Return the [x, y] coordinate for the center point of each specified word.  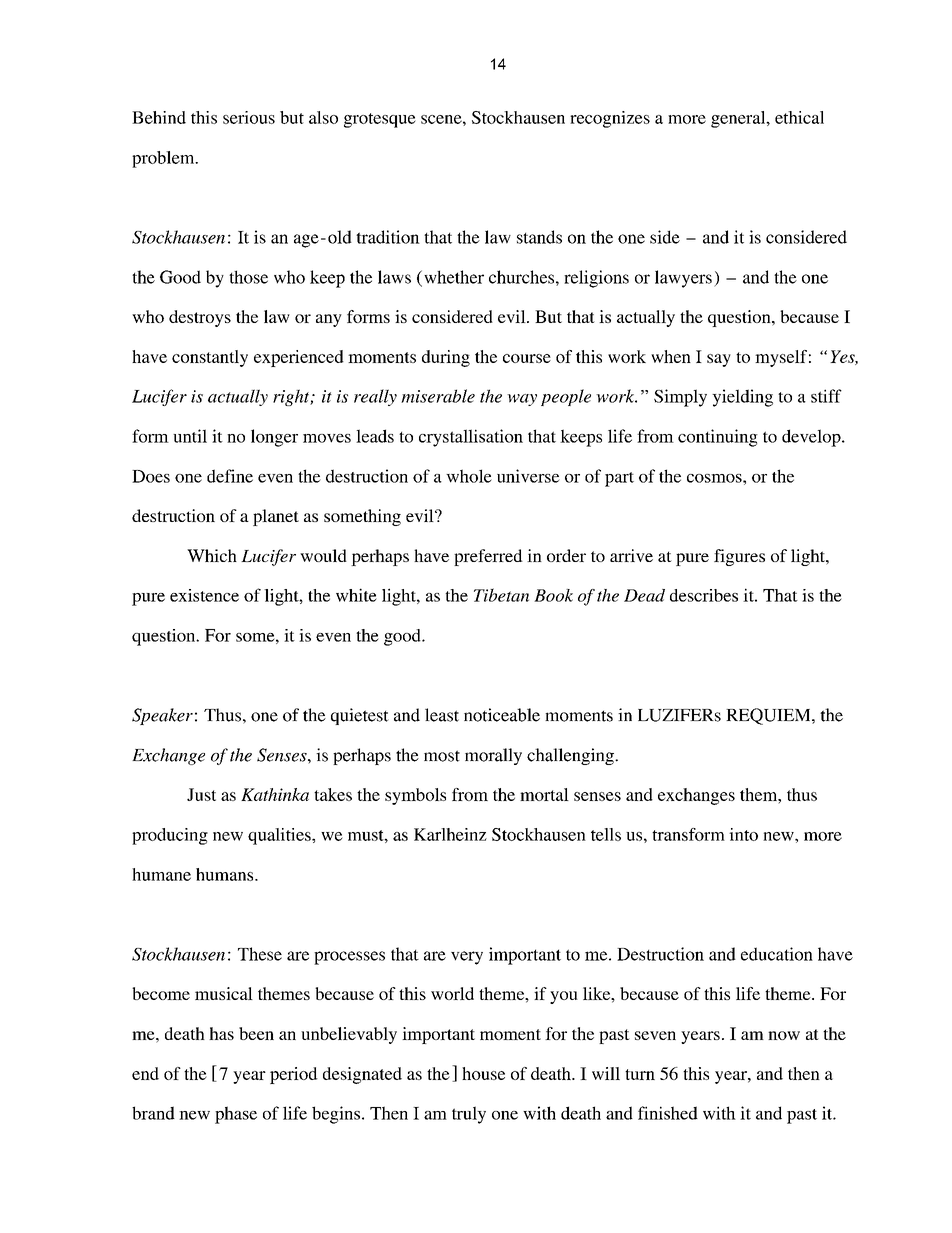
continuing [718, 438]
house [483, 1073]
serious [249, 117]
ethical [799, 117]
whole [469, 476]
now [784, 1035]
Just [201, 794]
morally [493, 756]
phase [236, 1115]
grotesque [380, 120]
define [230, 476]
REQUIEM [769, 716]
